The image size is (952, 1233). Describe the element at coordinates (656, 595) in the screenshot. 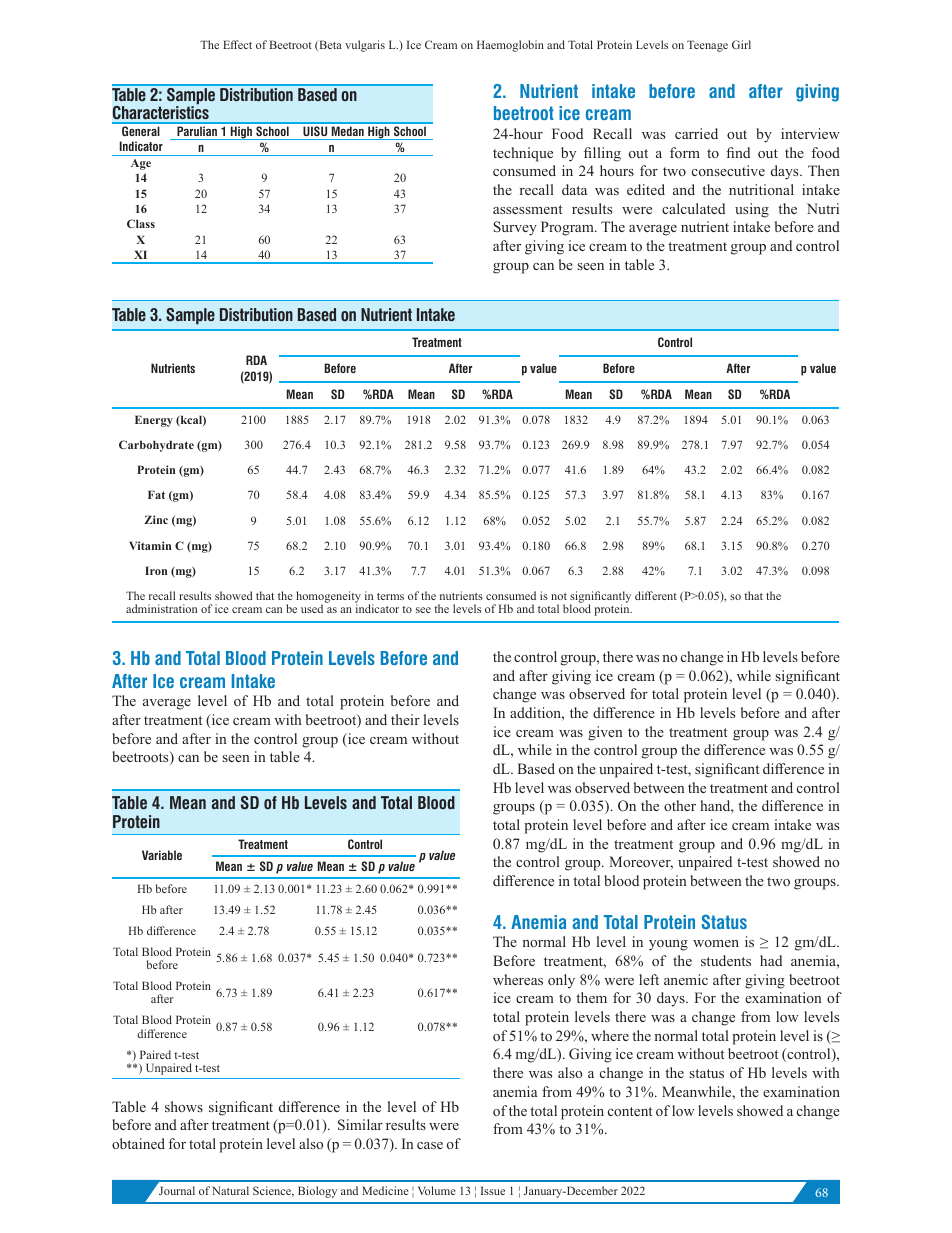

I see `different` at that location.
